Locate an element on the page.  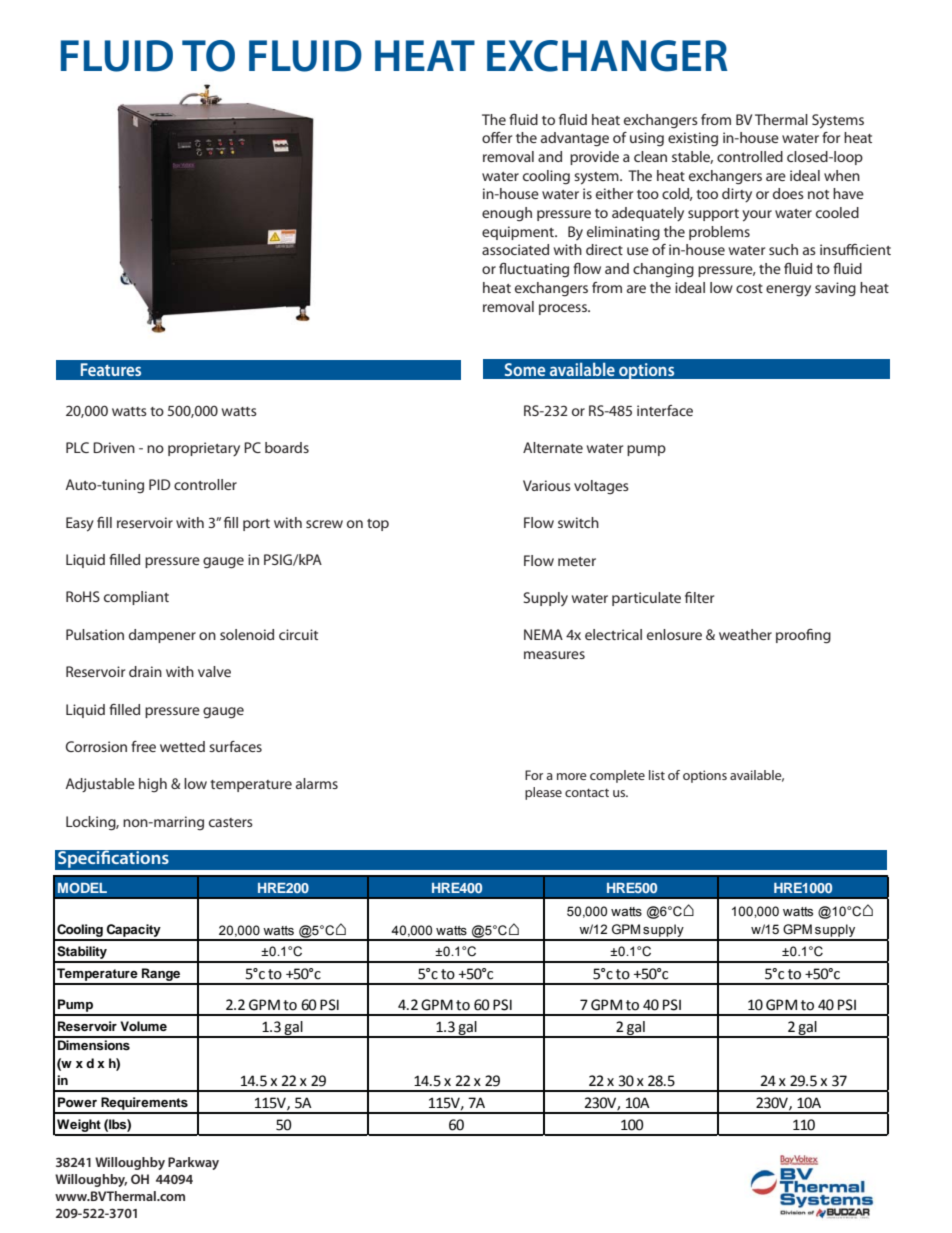
Volume is located at coordinates (143, 1026).
